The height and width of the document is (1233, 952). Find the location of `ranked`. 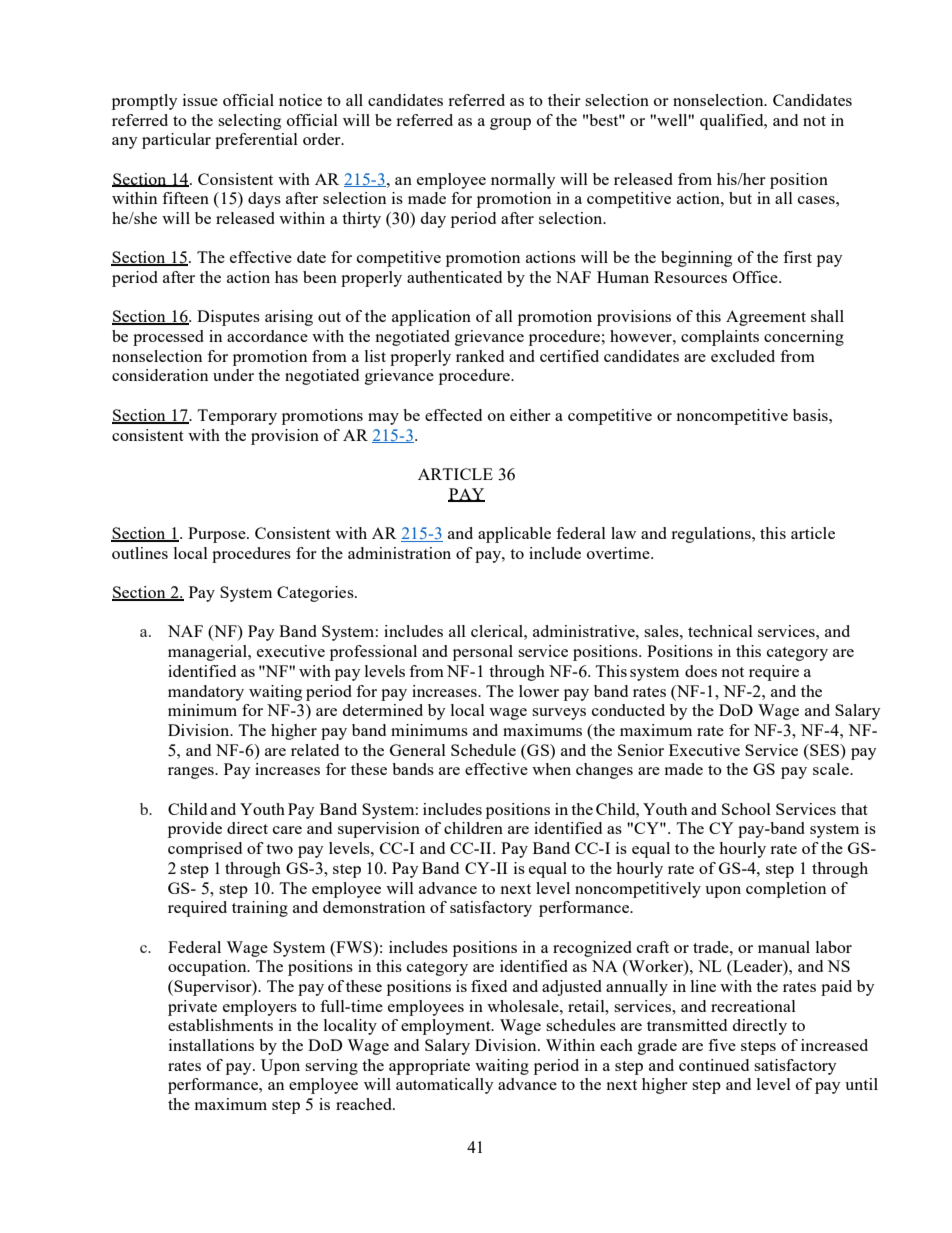

ranked is located at coordinates (480, 356).
